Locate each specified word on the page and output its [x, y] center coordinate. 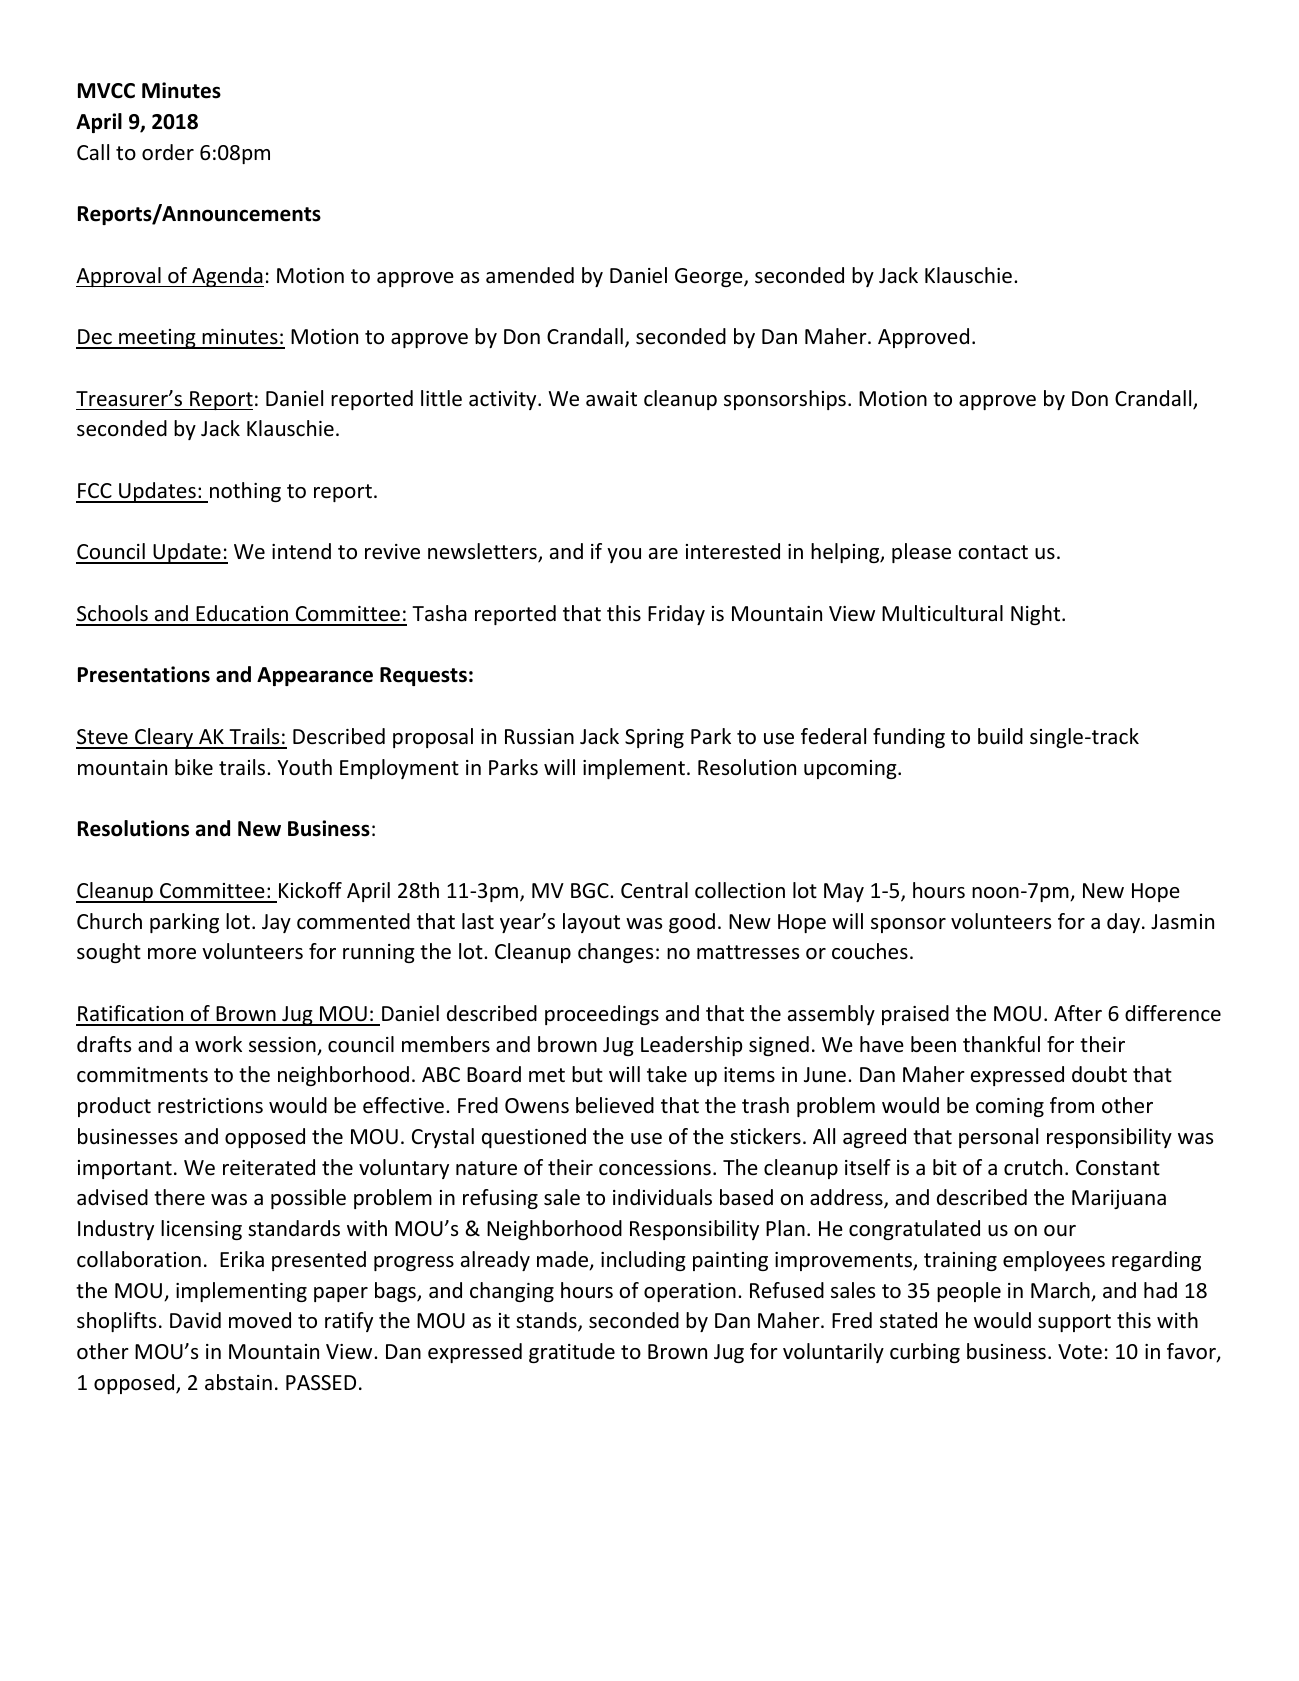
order [168, 152]
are [663, 554]
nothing [245, 492]
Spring [654, 738]
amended [530, 275]
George [710, 277]
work [218, 1044]
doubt [1099, 1074]
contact [993, 552]
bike [194, 767]
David [195, 1320]
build [1000, 736]
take [667, 1074]
